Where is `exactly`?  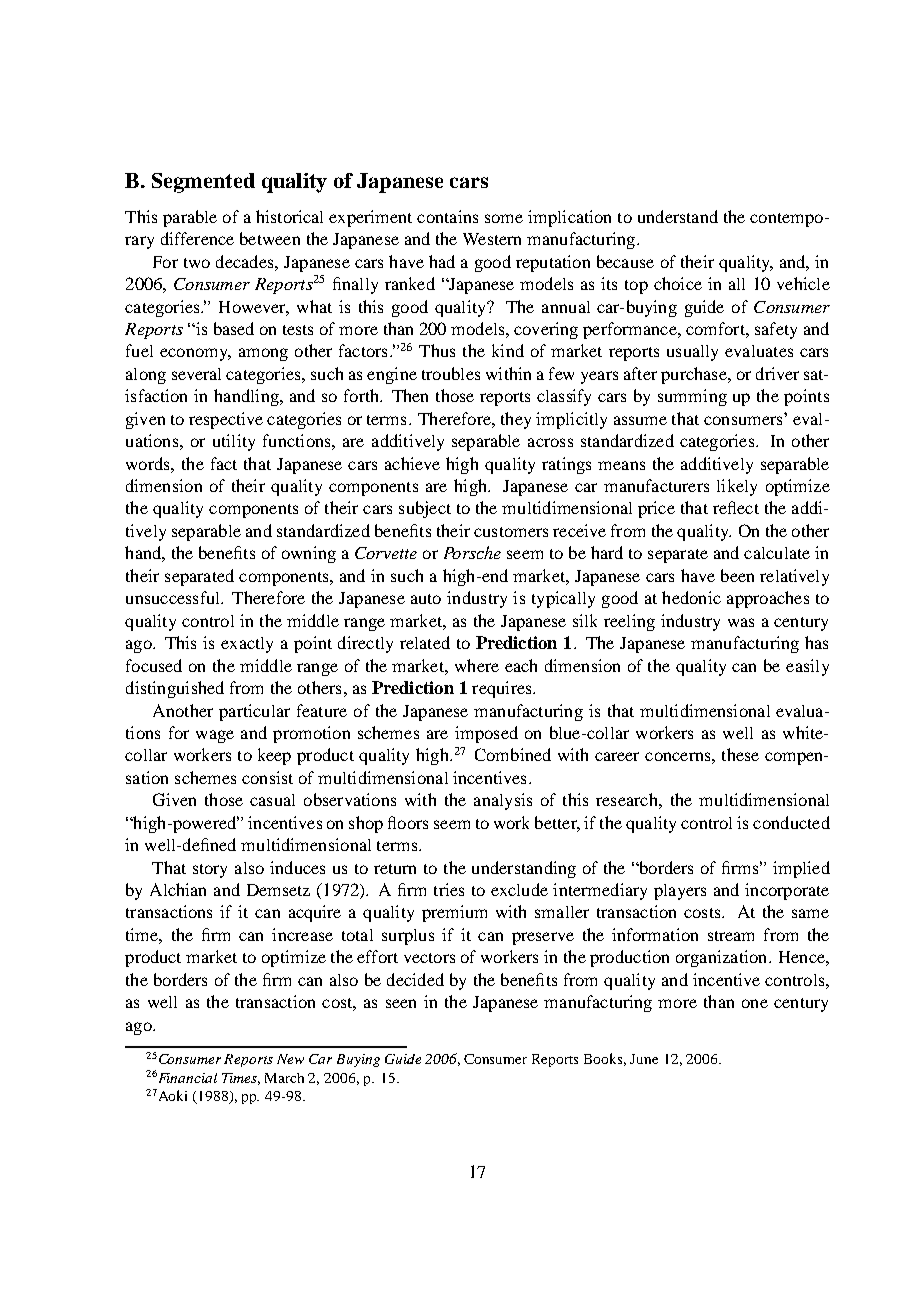 exactly is located at coordinates (247, 645).
